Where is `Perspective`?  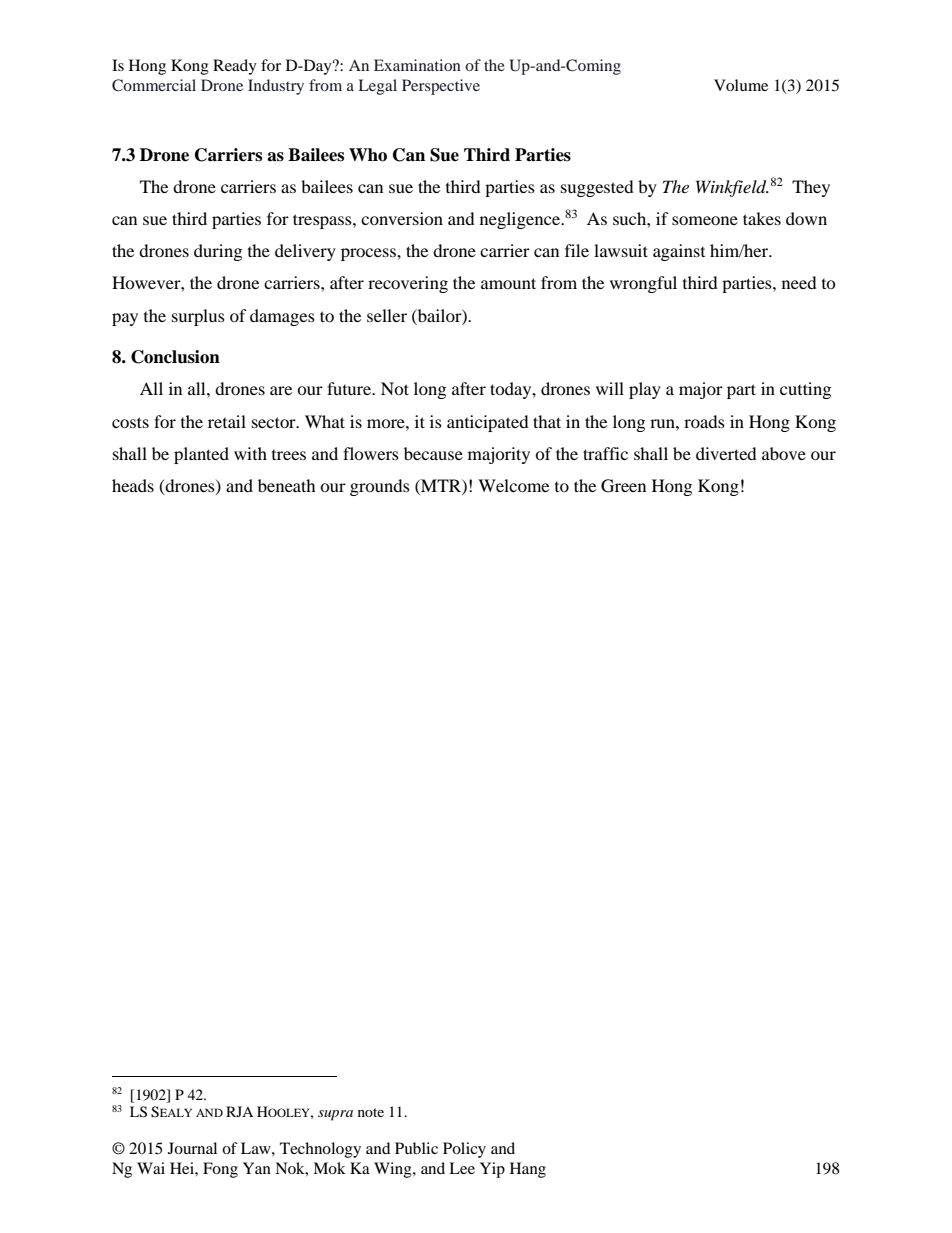
Perspective is located at coordinates (441, 87).
